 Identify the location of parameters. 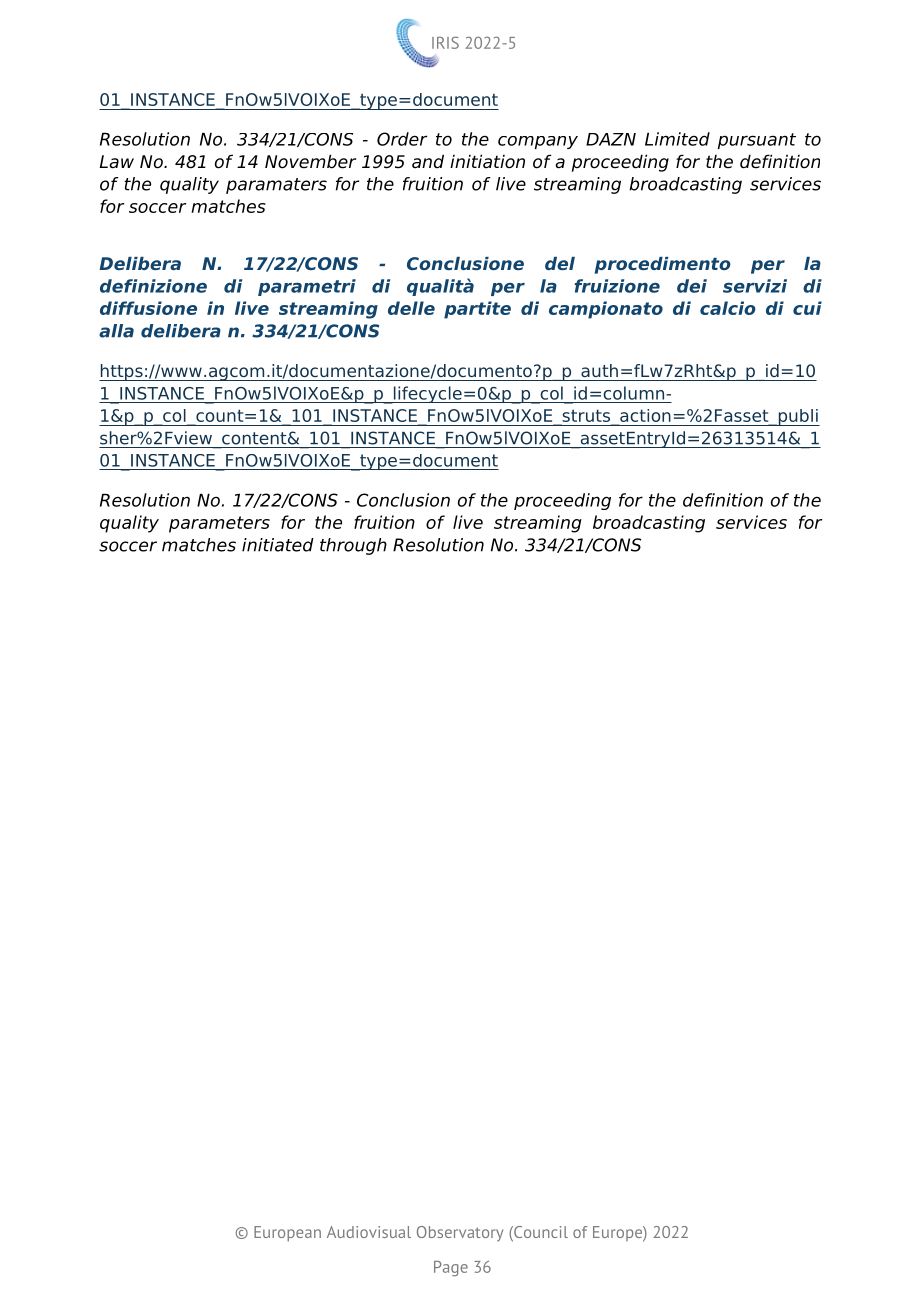
(219, 524).
